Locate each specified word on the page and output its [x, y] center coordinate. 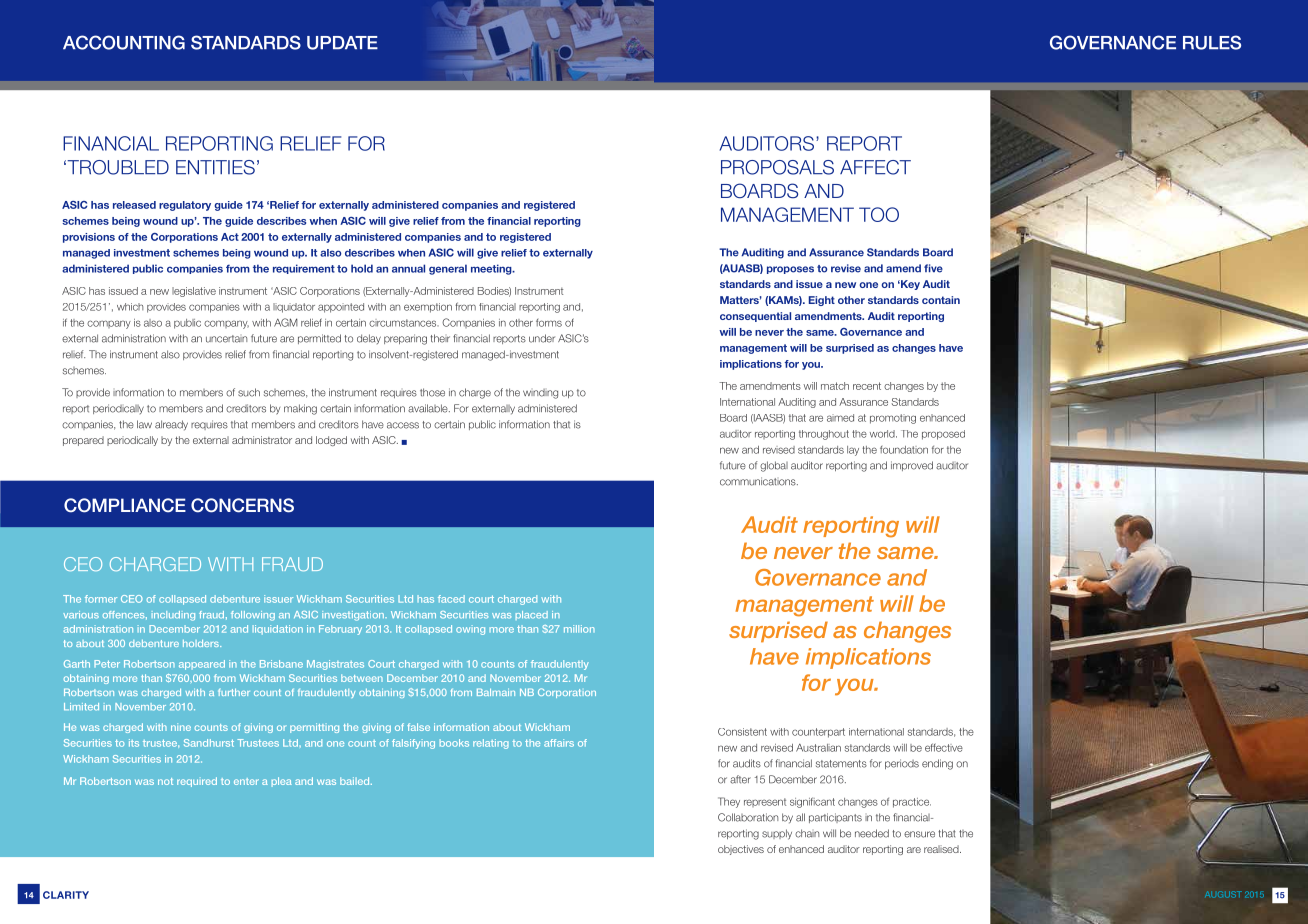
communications [759, 481]
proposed [943, 435]
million [579, 629]
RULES [1212, 42]
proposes [790, 270]
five [933, 268]
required [197, 782]
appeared [202, 665]
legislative [194, 292]
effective [944, 747]
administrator [262, 440]
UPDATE [342, 43]
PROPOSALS [777, 167]
